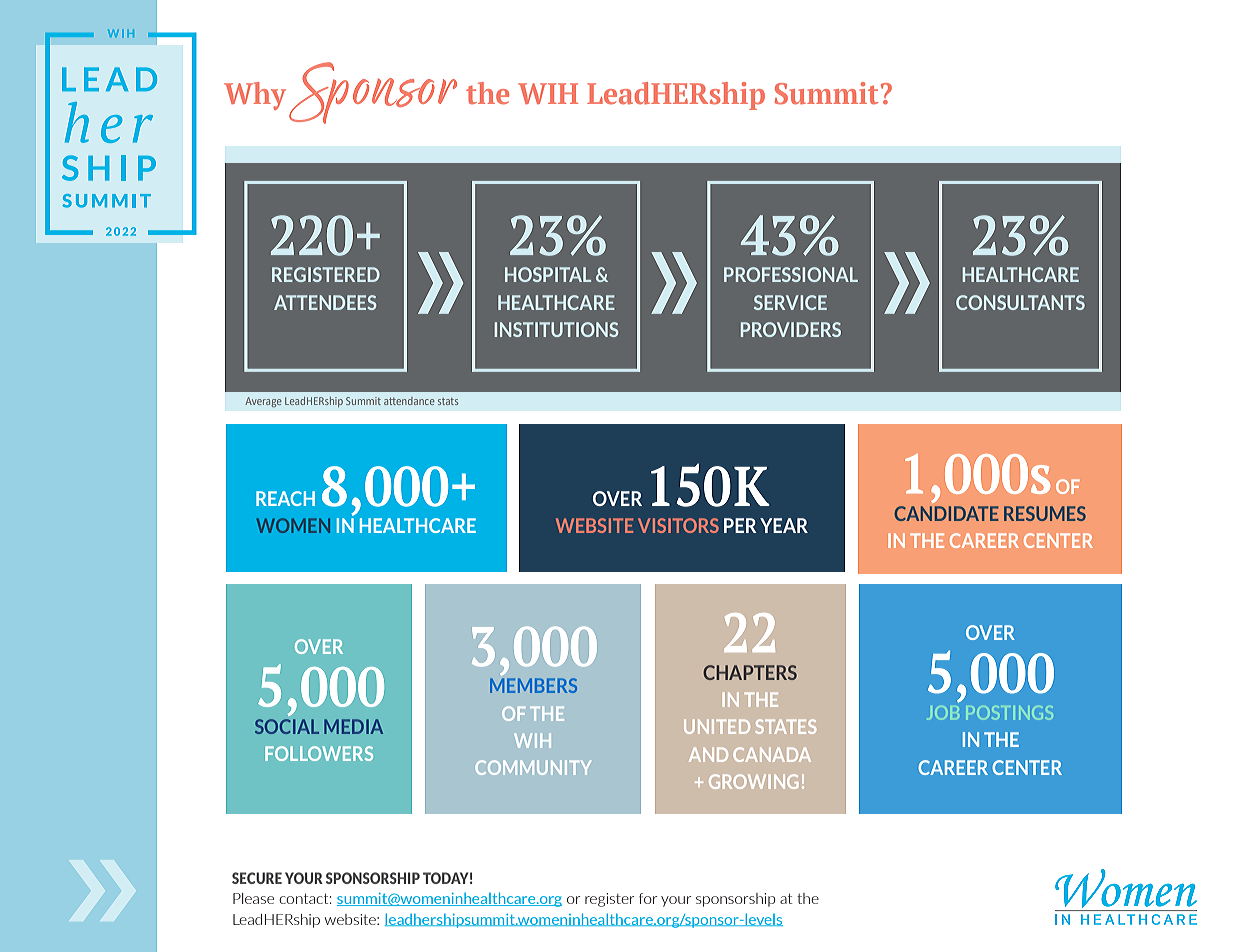 The width and height of the screenshot is (1233, 952). What do you see at coordinates (353, 726) in the screenshot?
I see `MEDIA` at bounding box center [353, 726].
